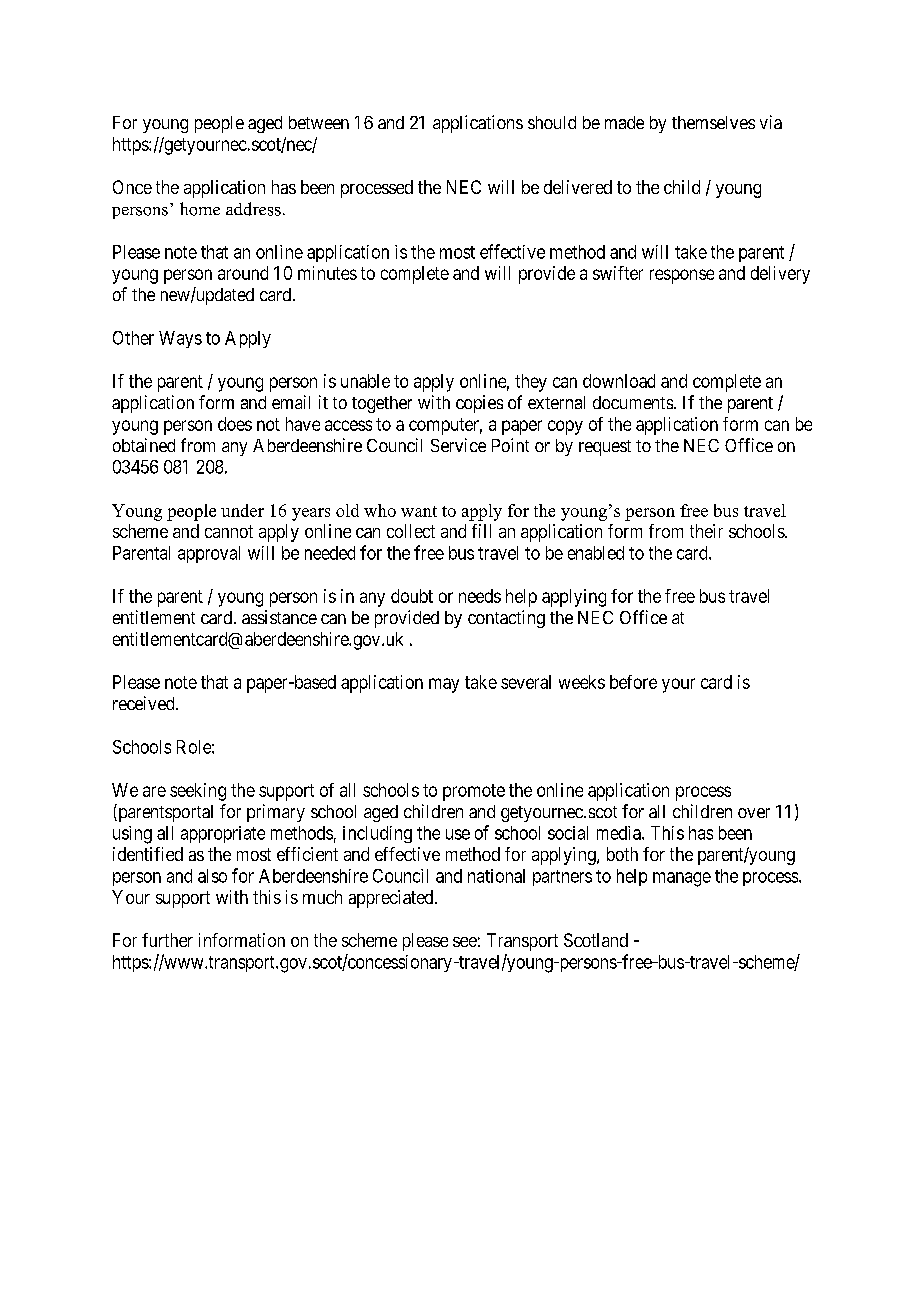  What do you see at coordinates (552, 122) in the document?
I see `should` at bounding box center [552, 122].
